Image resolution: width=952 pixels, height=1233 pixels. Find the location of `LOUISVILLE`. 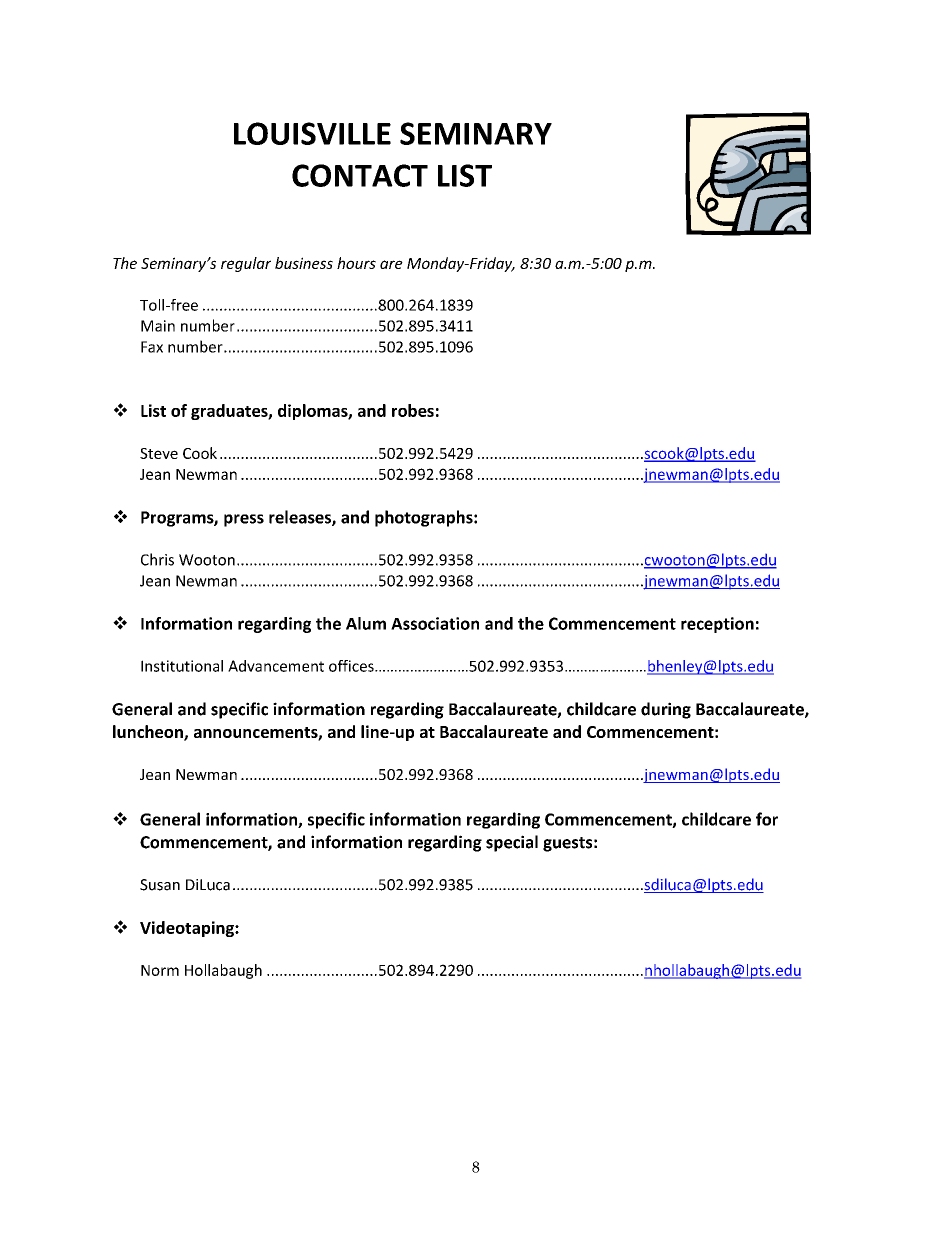

LOUISVILLE is located at coordinates (312, 133).
